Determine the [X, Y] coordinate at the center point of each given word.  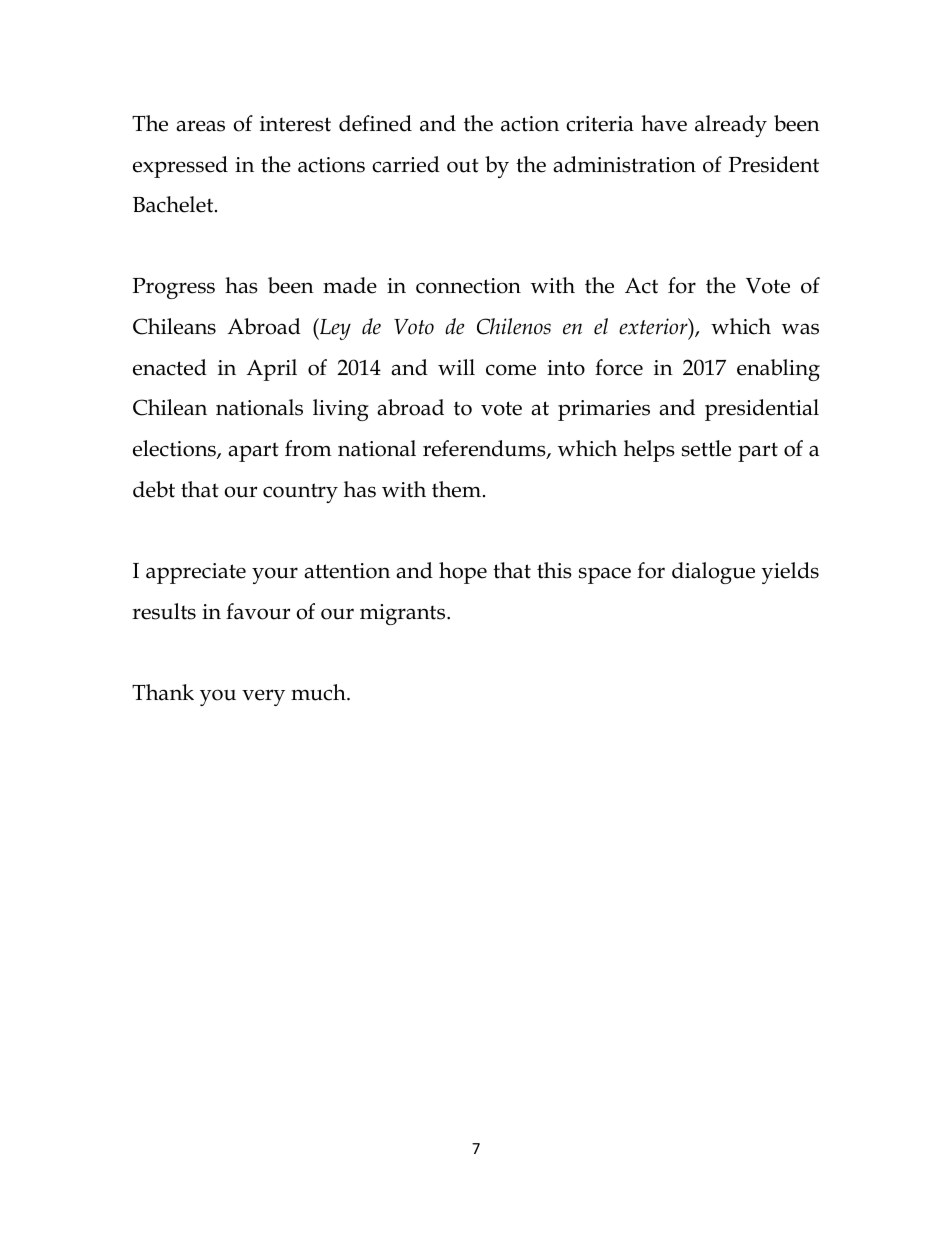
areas [200, 126]
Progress [174, 288]
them [458, 489]
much [319, 692]
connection [468, 286]
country [300, 493]
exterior [654, 326]
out [463, 165]
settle [706, 448]
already [731, 126]
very [263, 697]
